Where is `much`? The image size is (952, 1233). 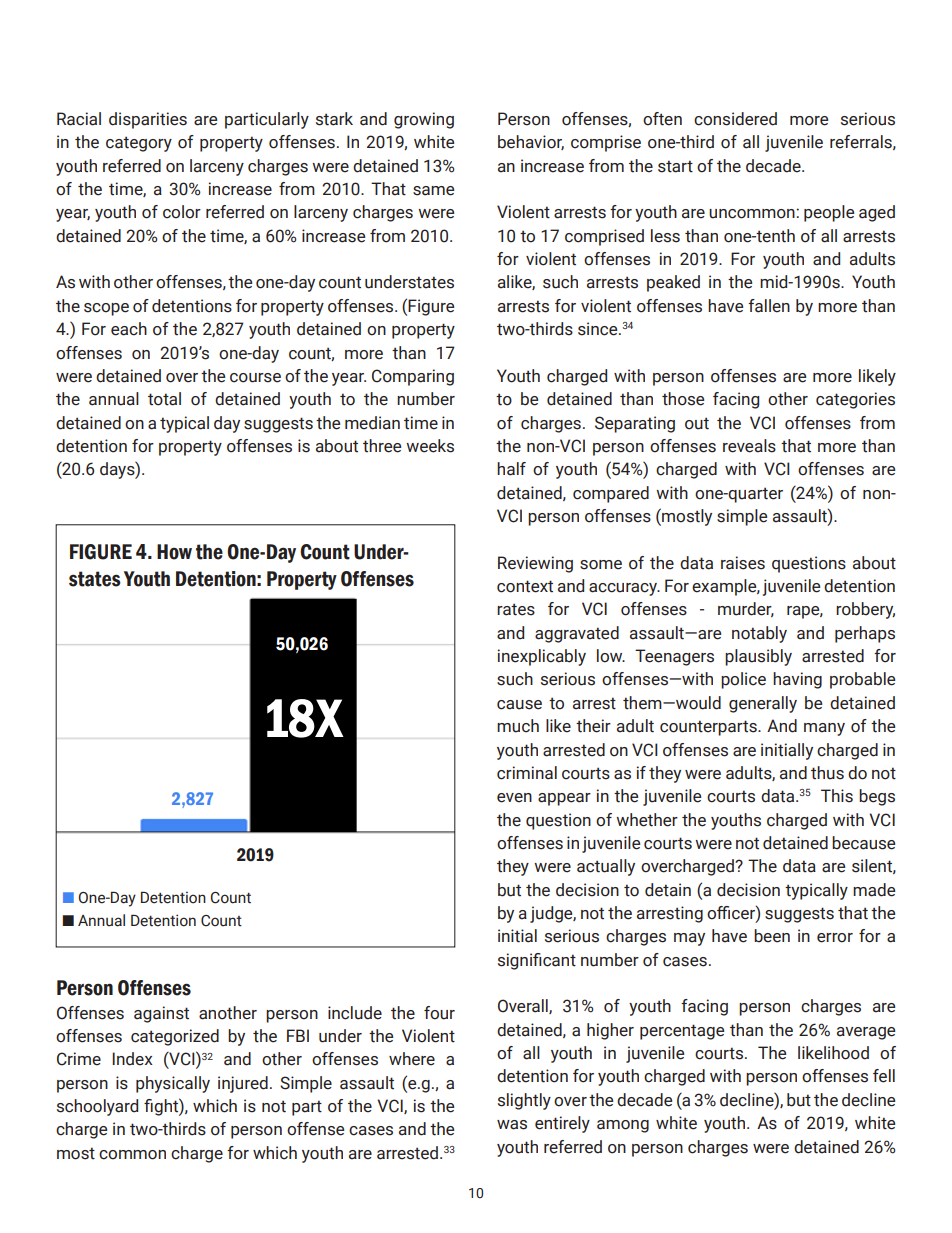
much is located at coordinates (518, 726).
